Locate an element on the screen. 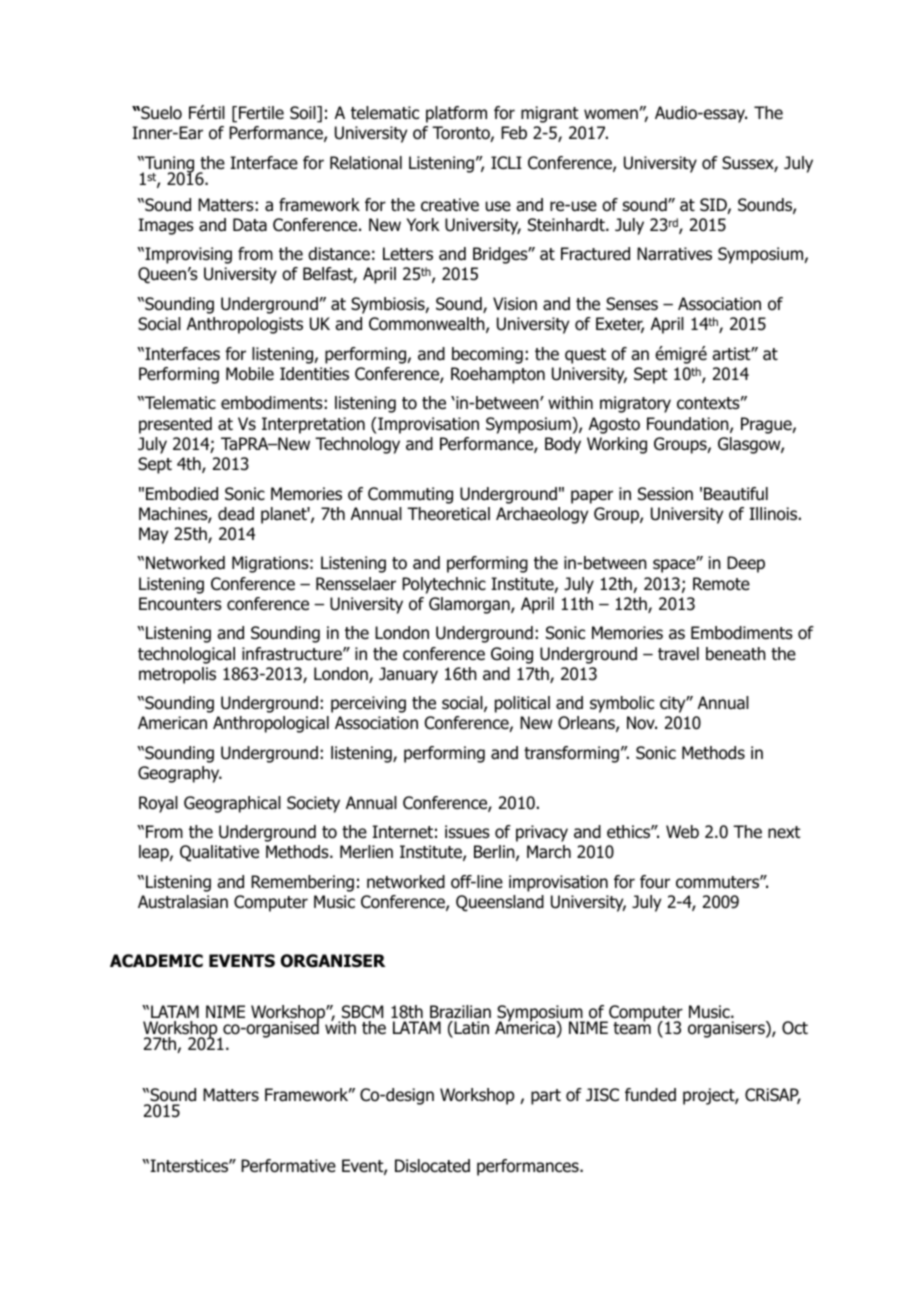 The height and width of the screenshot is (1308, 924). becoming is located at coordinates (487, 355).
